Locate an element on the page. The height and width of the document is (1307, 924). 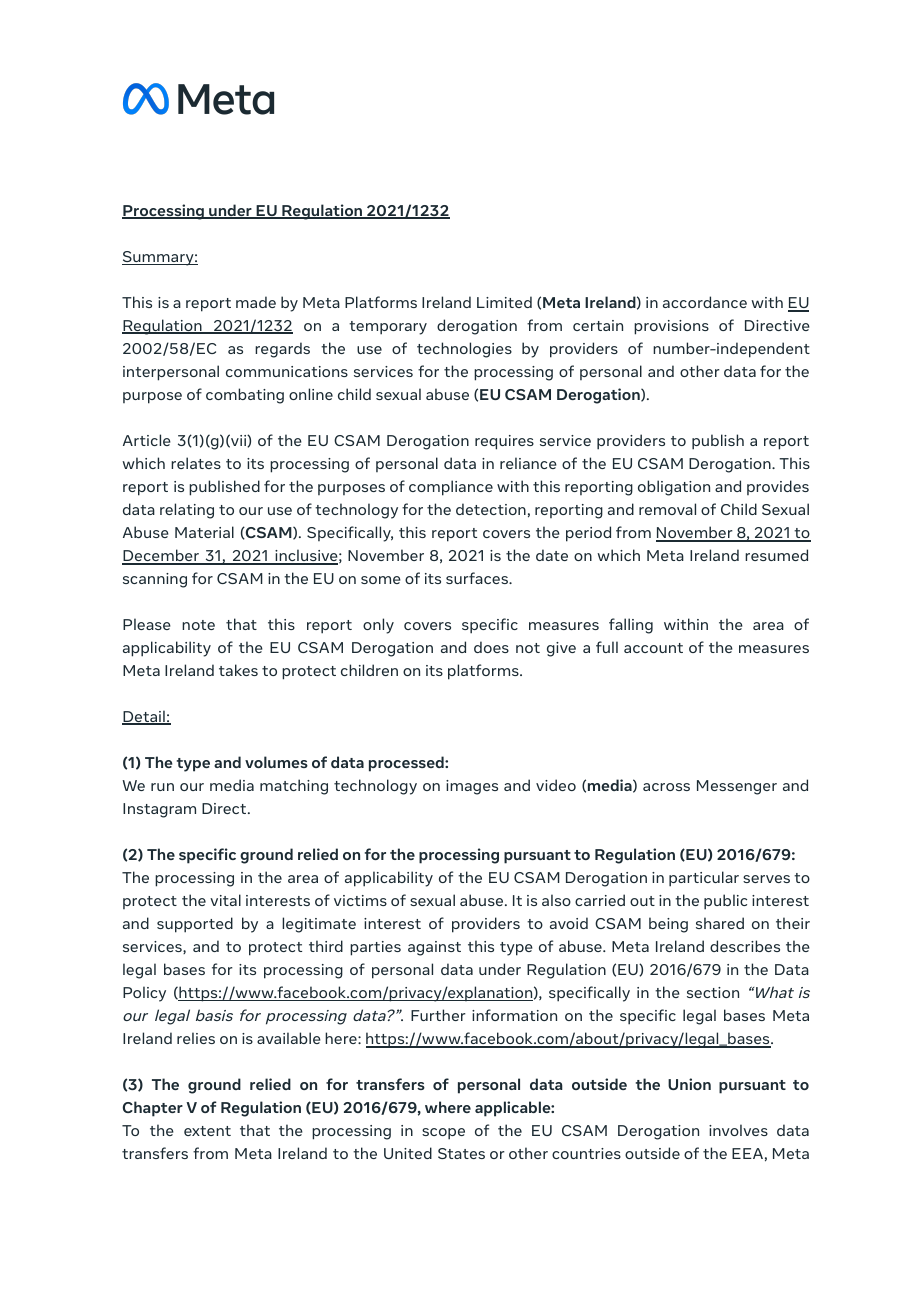
made is located at coordinates (256, 302).
